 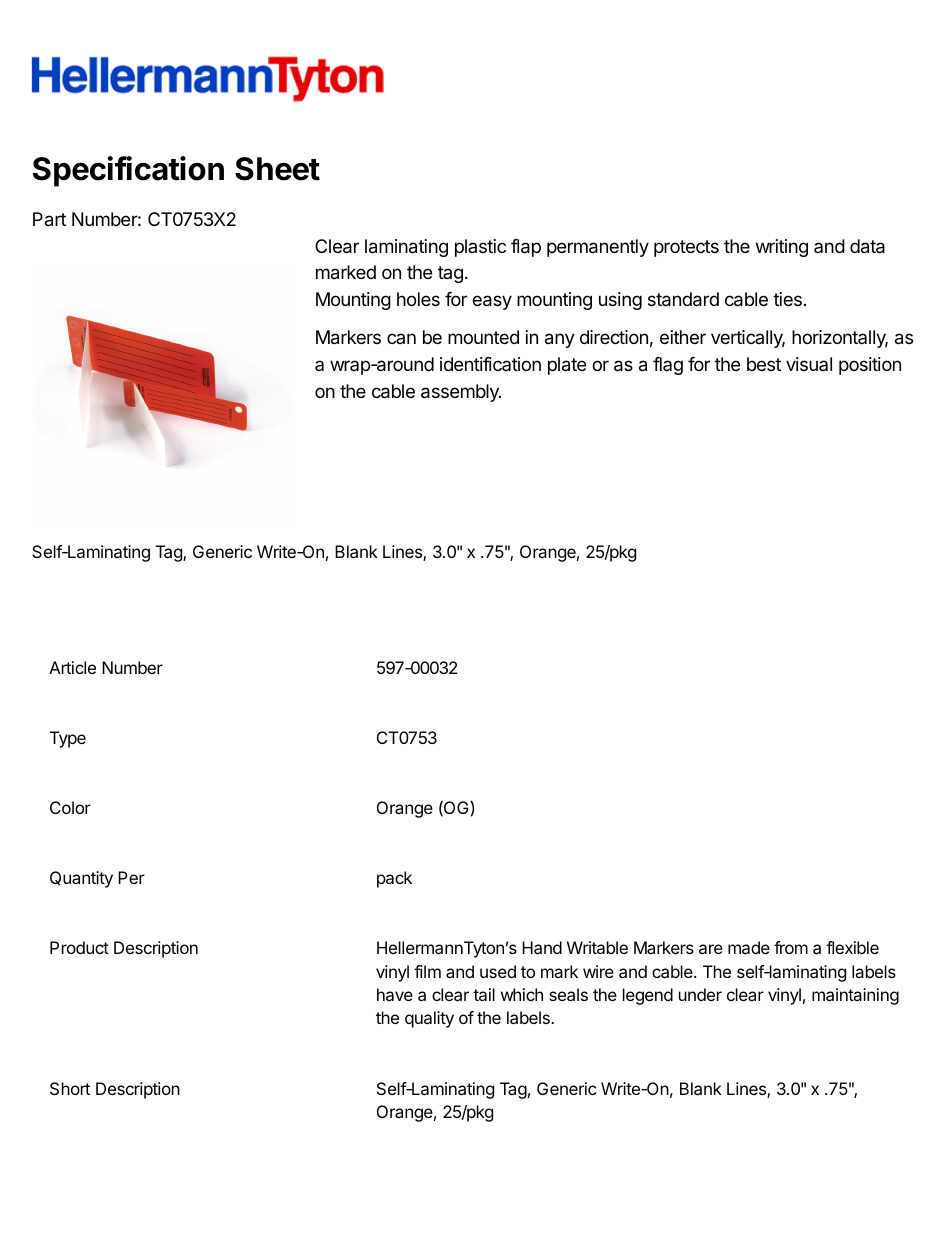 What do you see at coordinates (480, 248) in the screenshot?
I see `plastic` at bounding box center [480, 248].
